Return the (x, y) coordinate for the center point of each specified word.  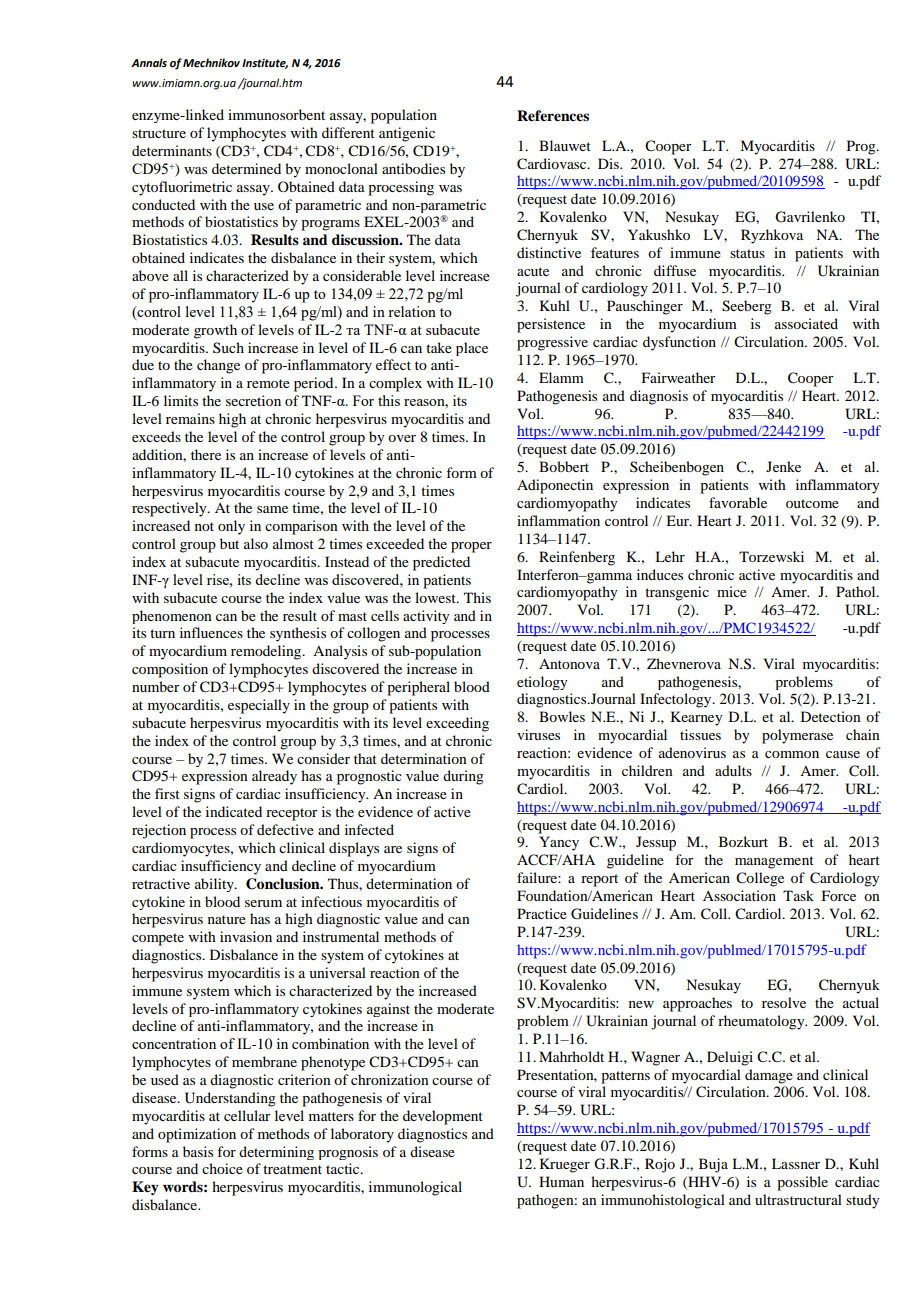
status (747, 253)
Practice (542, 913)
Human (561, 1181)
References (553, 116)
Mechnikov (211, 63)
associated (806, 323)
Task (798, 895)
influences (211, 632)
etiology (542, 683)
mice (732, 591)
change (218, 366)
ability (215, 885)
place (472, 349)
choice (222, 1168)
